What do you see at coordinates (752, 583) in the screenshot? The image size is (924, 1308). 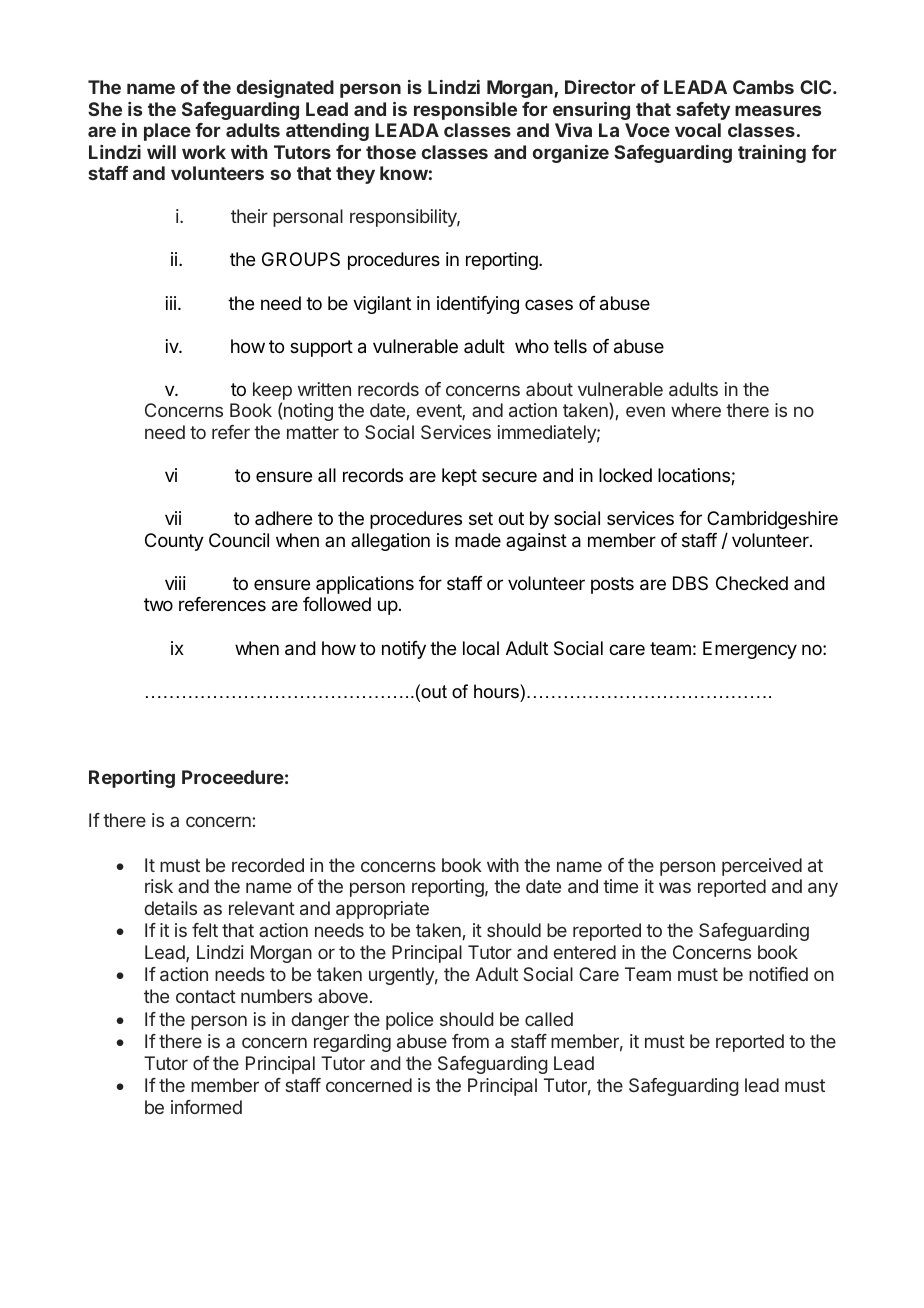 I see `Checked` at bounding box center [752, 583].
